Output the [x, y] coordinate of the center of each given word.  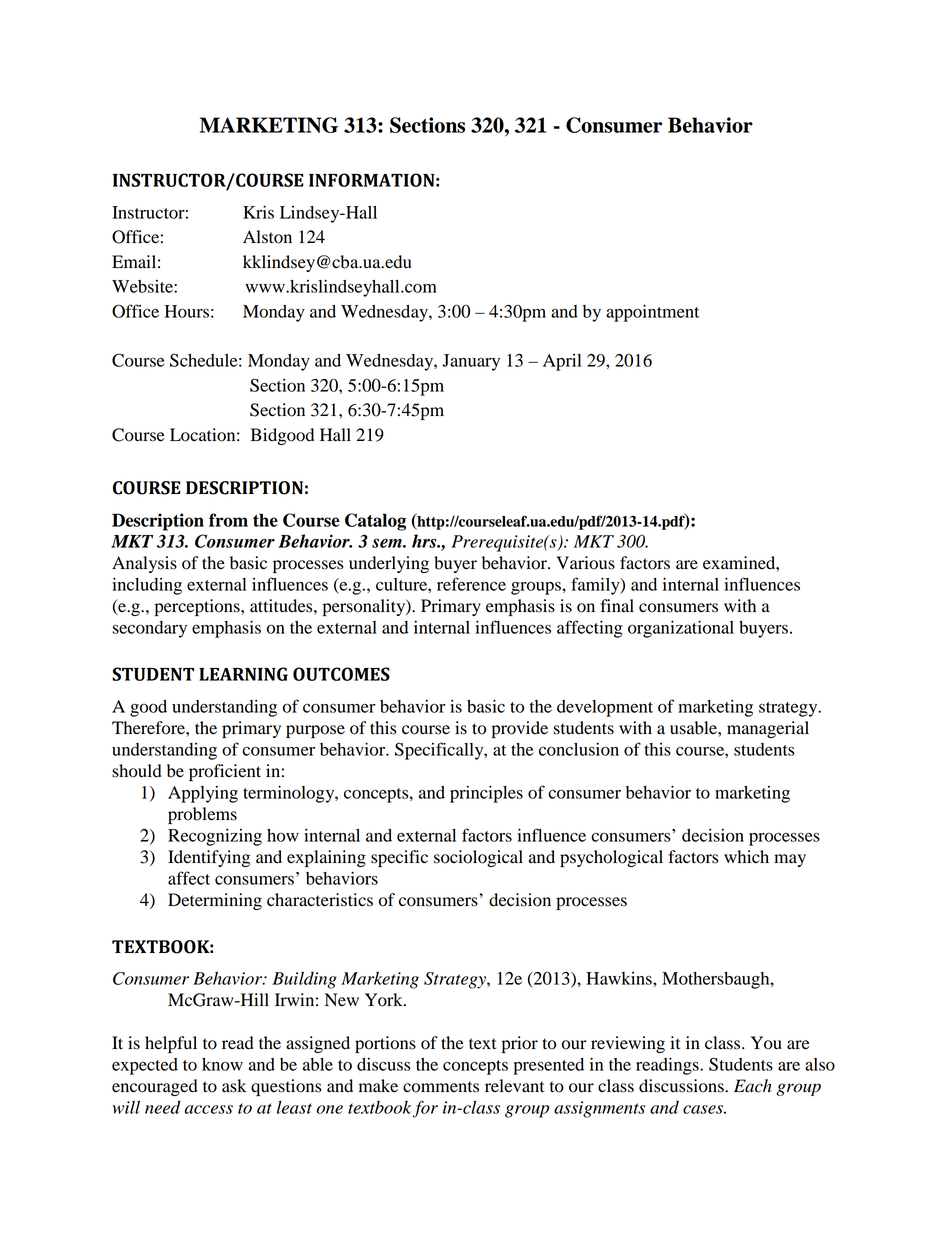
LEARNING [243, 674]
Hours [187, 311]
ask [234, 1086]
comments [441, 1087]
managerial [768, 729]
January [471, 362]
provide [520, 729]
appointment [652, 313]
